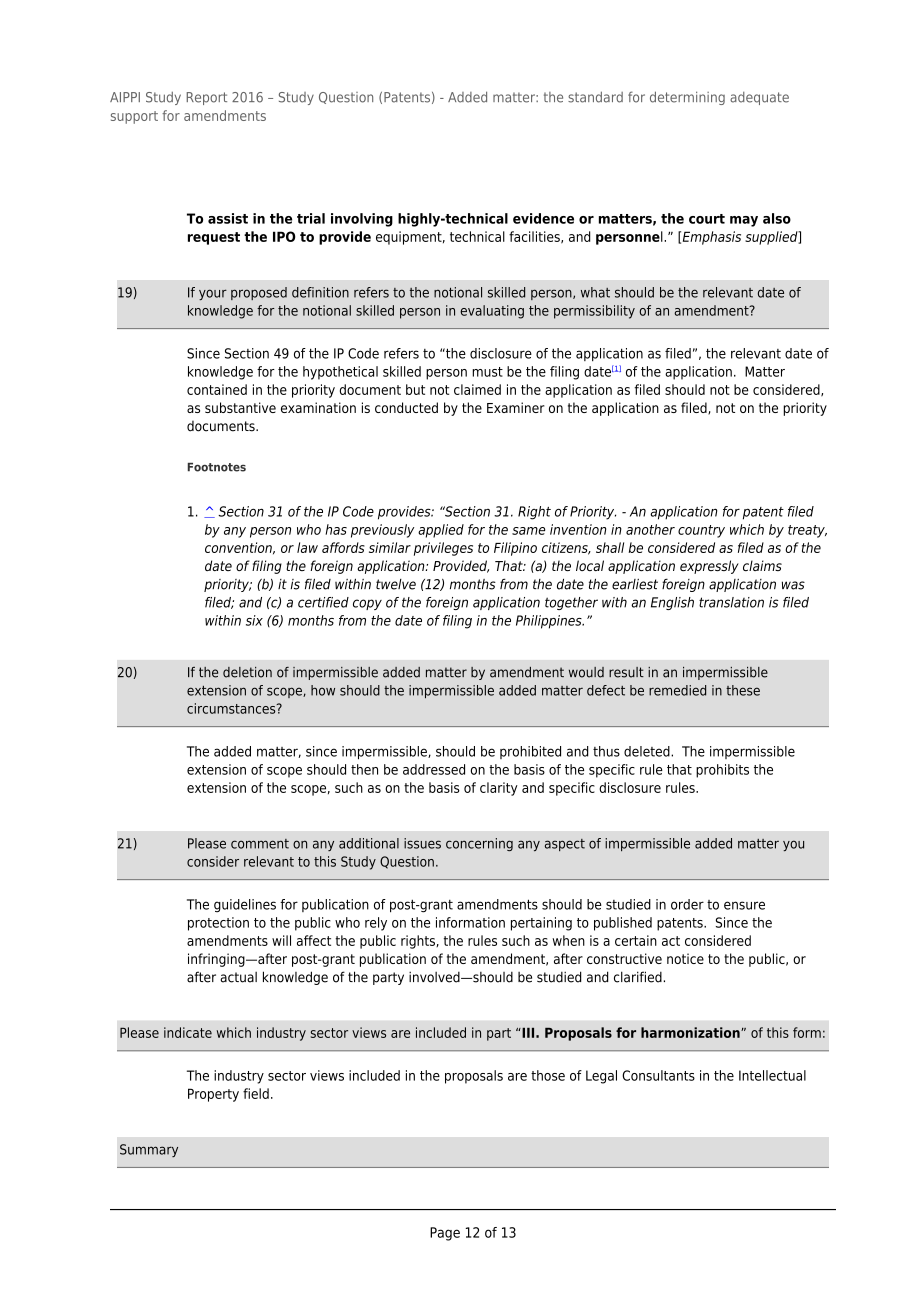 This document has height=1308, width=924. What do you see at coordinates (479, 844) in the document?
I see `concerning` at bounding box center [479, 844].
